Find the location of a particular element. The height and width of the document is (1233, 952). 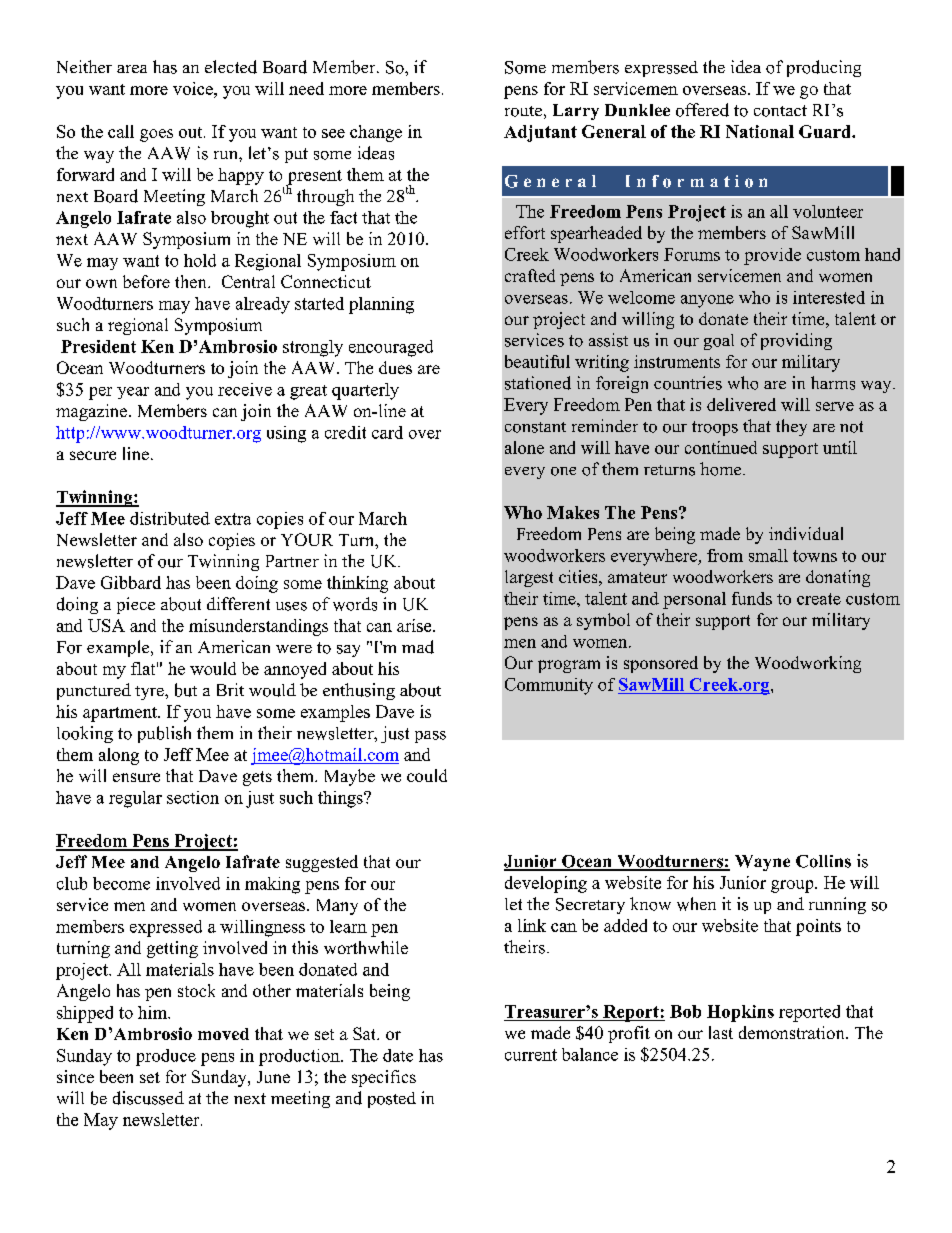

route is located at coordinates (523, 111).
